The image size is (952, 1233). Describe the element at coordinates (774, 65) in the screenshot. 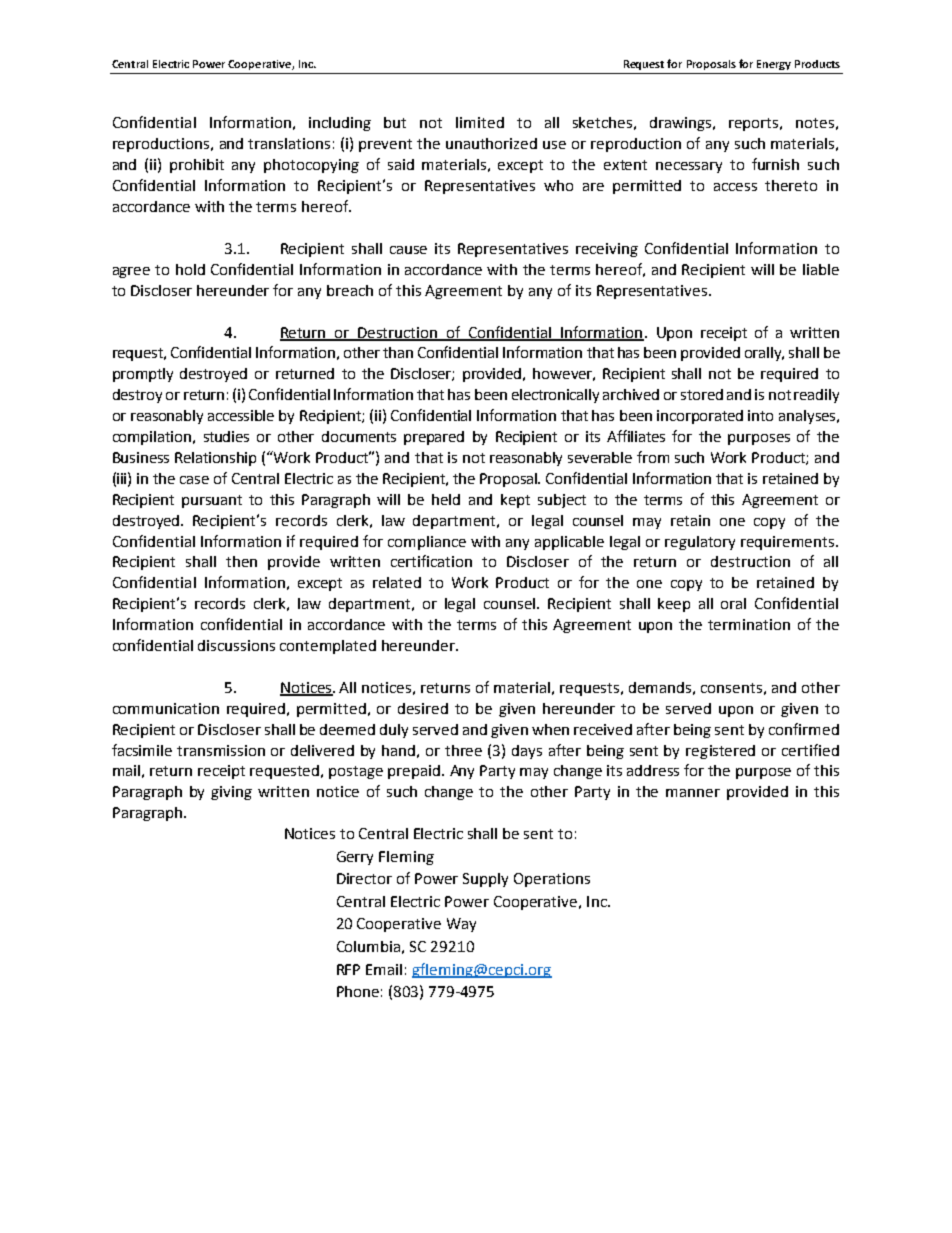

I see `Energy` at that location.
